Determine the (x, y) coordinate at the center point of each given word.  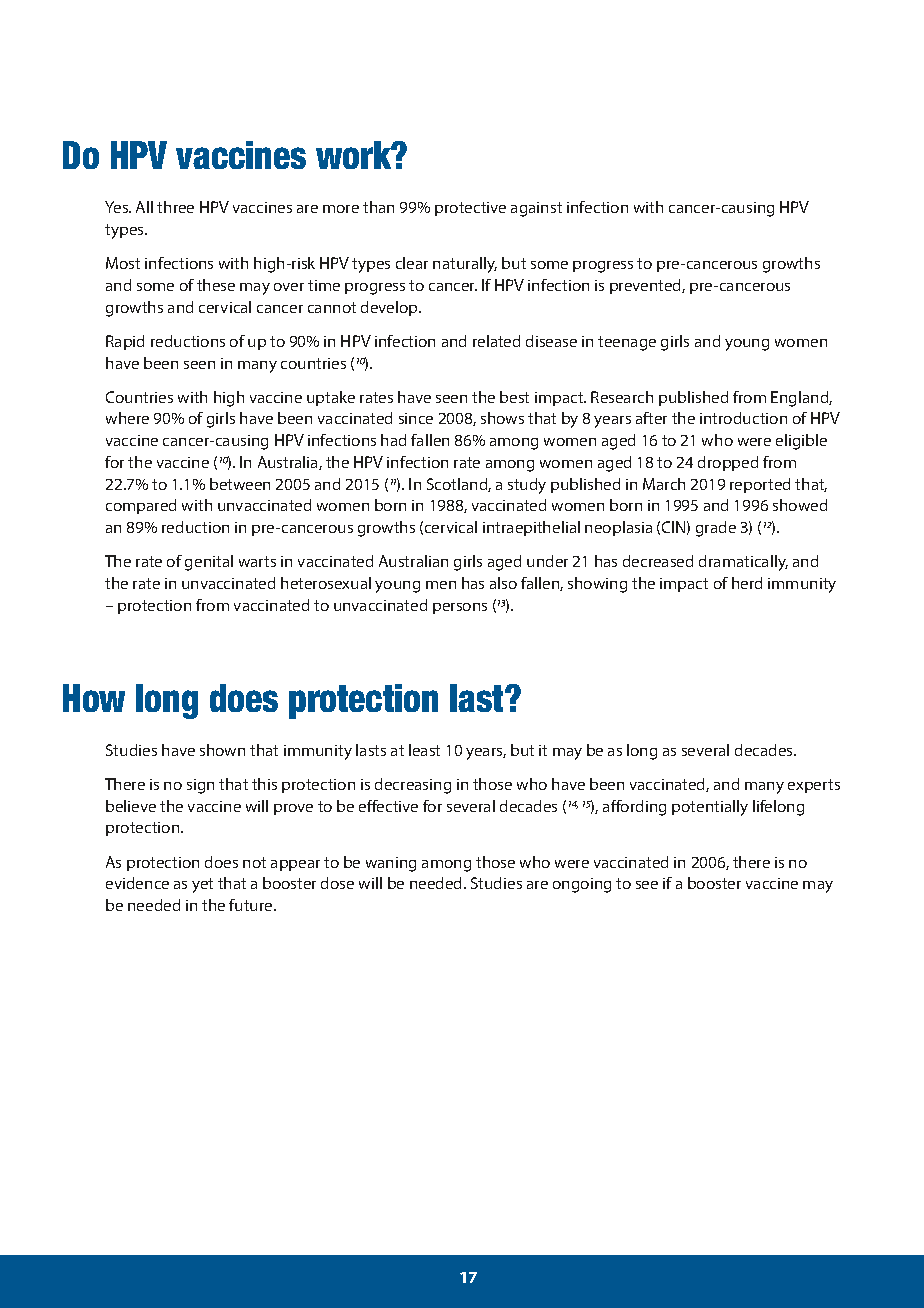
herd (747, 583)
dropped (728, 463)
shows (502, 418)
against (536, 209)
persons (460, 608)
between (240, 484)
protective (470, 209)
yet (202, 885)
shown (222, 750)
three (175, 207)
